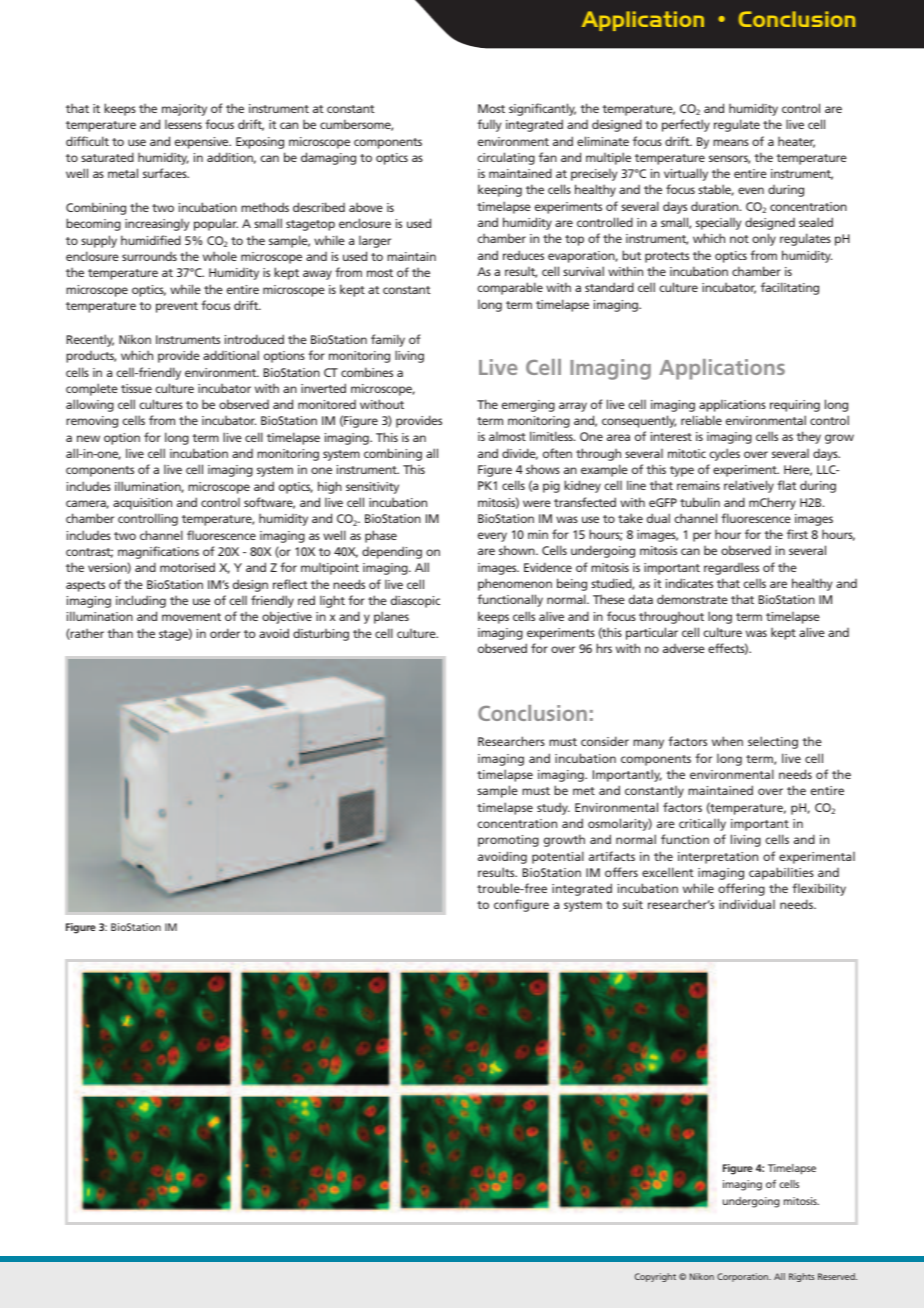 The height and width of the document is (1308, 924). I want to click on potential, so click(558, 857).
